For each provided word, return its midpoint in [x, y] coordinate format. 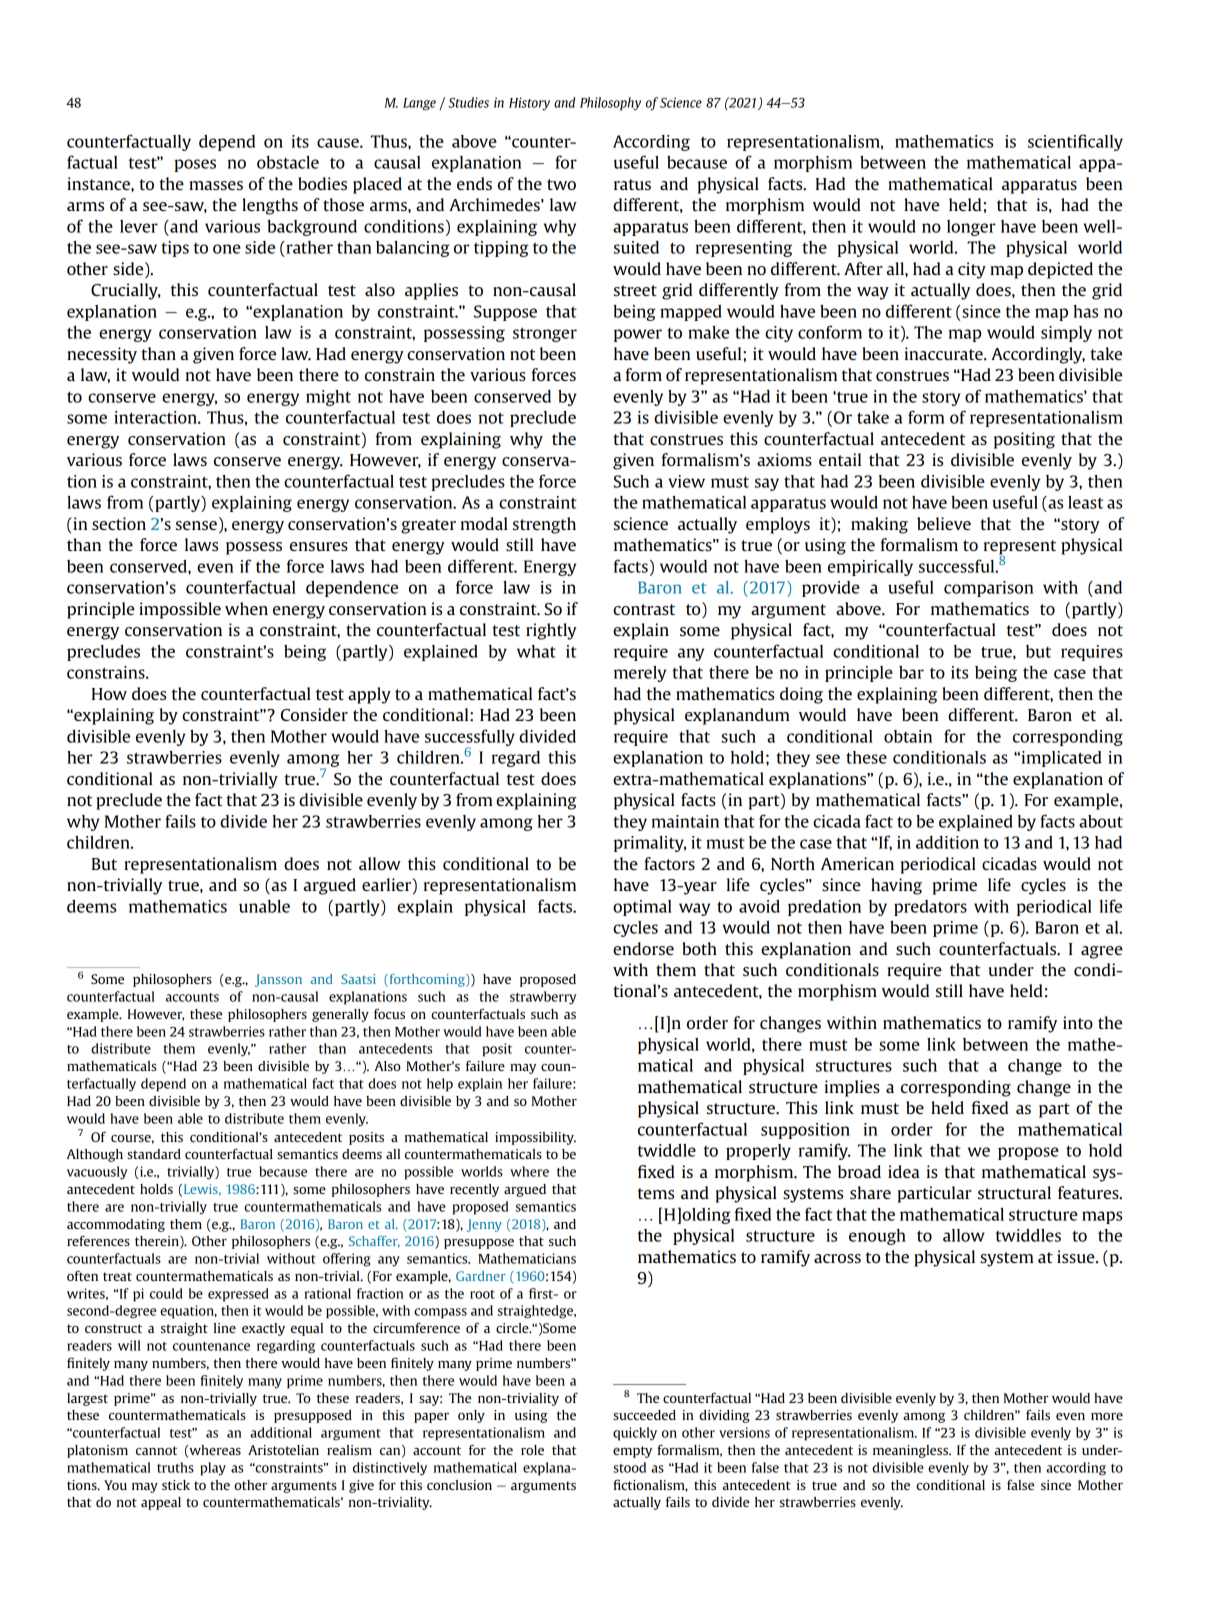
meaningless [911, 1451]
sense [196, 525]
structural [1014, 1192]
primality [650, 844]
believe [944, 523]
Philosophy [610, 104]
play [213, 1469]
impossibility [535, 1138]
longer [971, 228]
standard [154, 1154]
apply [369, 695]
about [1101, 821]
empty [632, 1452]
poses [195, 165]
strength [544, 525]
